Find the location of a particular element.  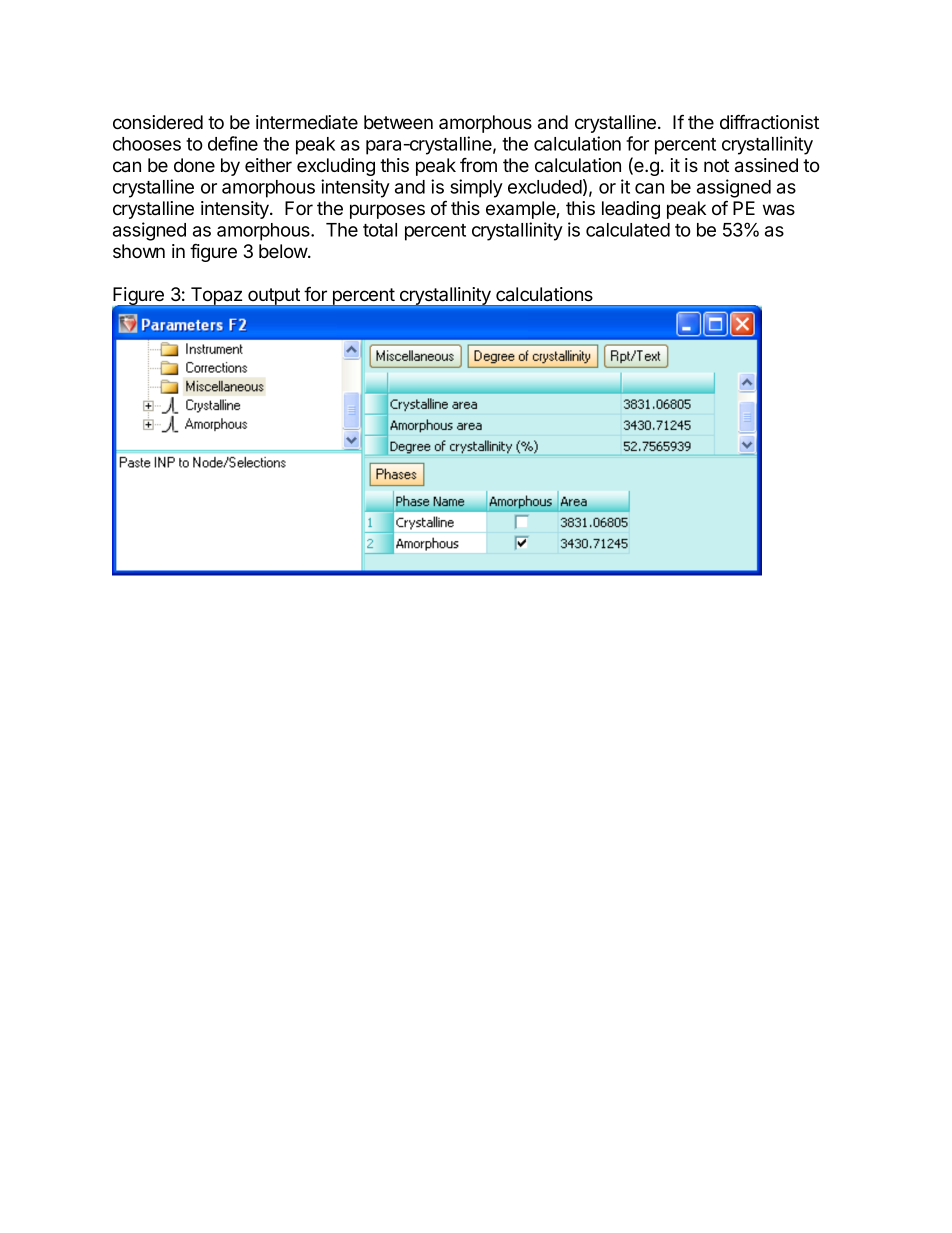

define is located at coordinates (233, 143).
